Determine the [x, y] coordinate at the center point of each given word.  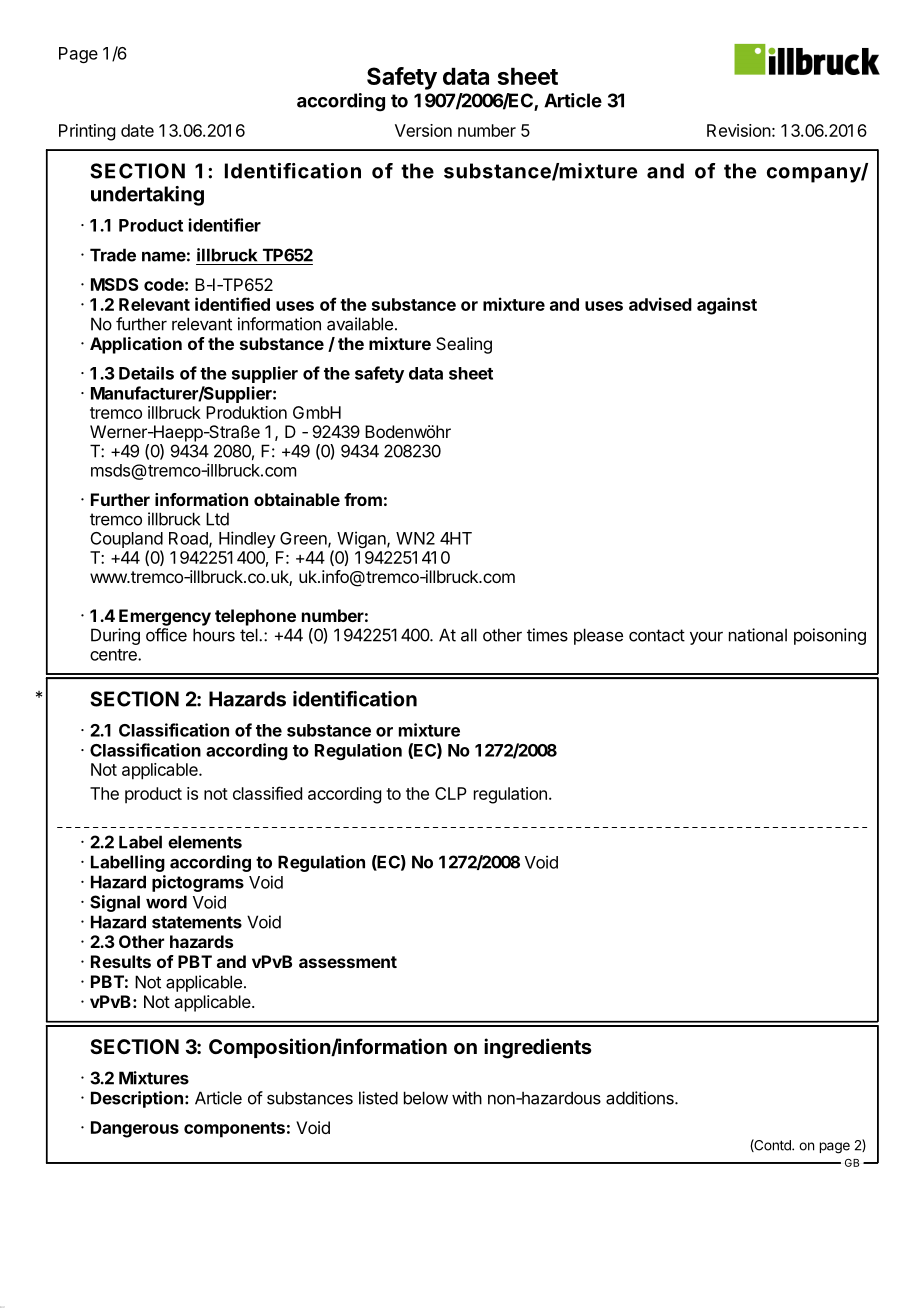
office [166, 635]
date [137, 130]
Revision [739, 130]
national [758, 635]
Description [137, 1099]
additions [641, 1098]
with [467, 1098]
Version [423, 130]
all [469, 635]
